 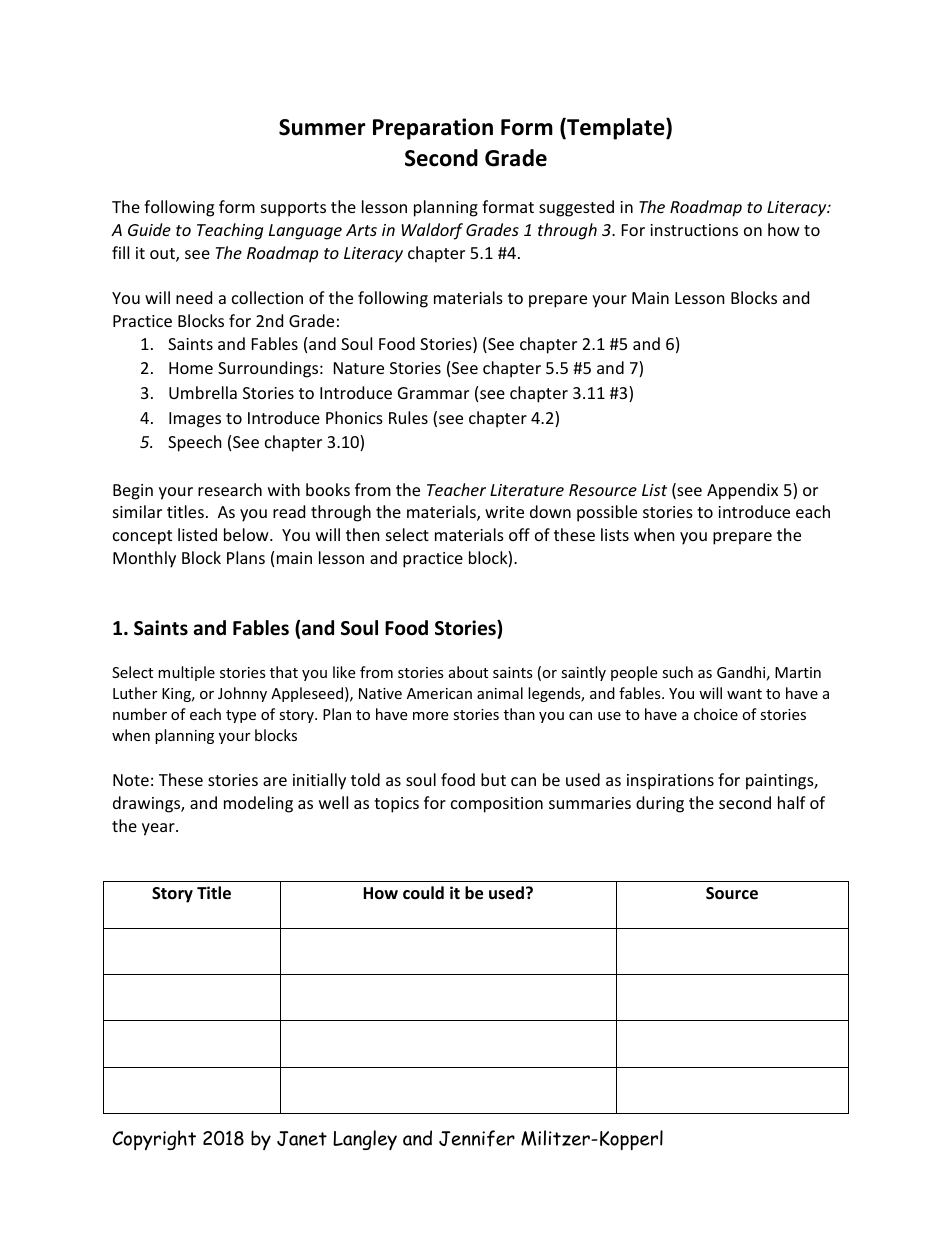 What do you see at coordinates (149, 229) in the screenshot?
I see `Guide` at bounding box center [149, 229].
